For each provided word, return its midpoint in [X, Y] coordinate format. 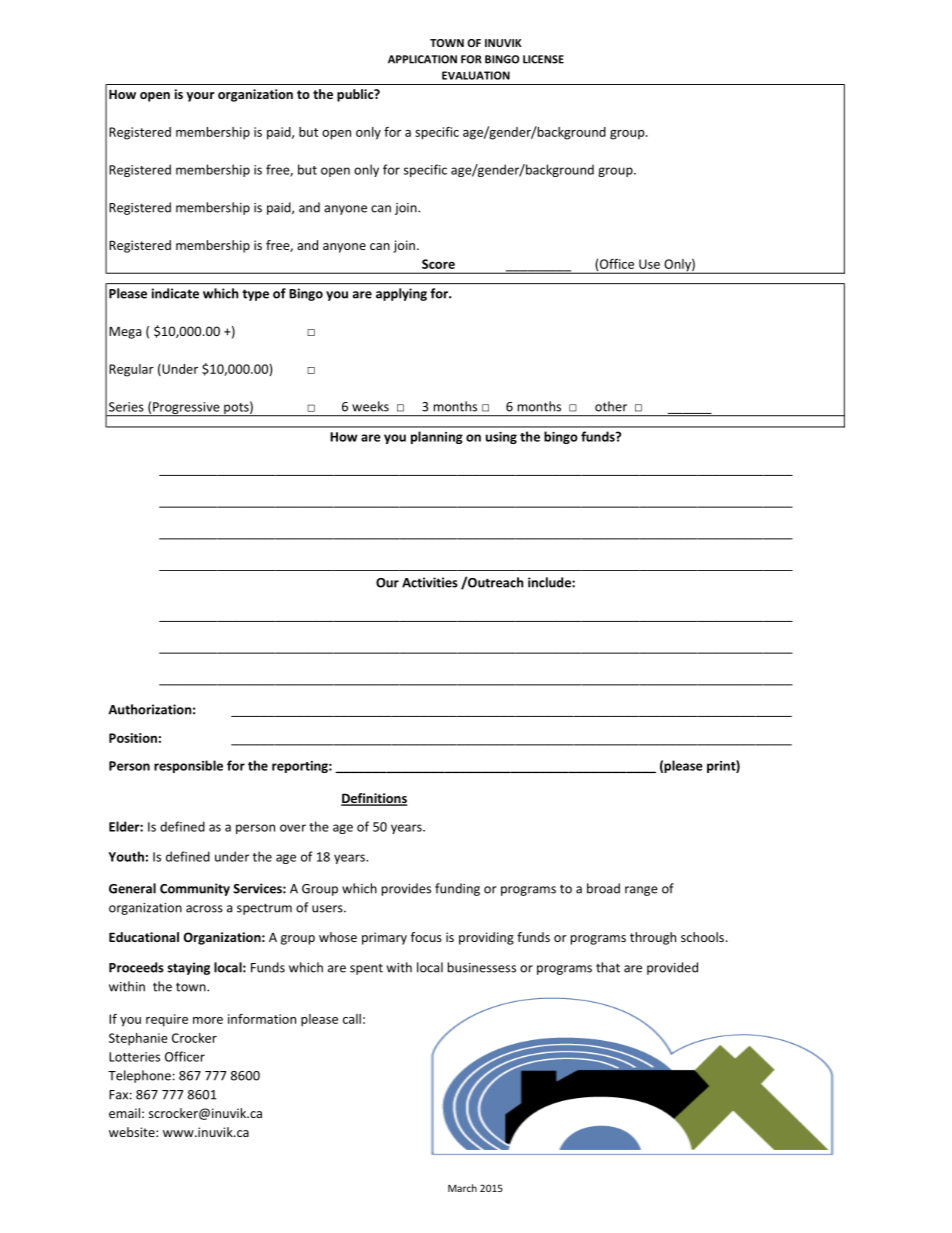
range [641, 891]
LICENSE [543, 59]
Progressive [186, 409]
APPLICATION [422, 59]
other [611, 406]
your [200, 97]
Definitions [374, 799]
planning [437, 437]
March [462, 1188]
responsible [188, 766]
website [133, 1132]
